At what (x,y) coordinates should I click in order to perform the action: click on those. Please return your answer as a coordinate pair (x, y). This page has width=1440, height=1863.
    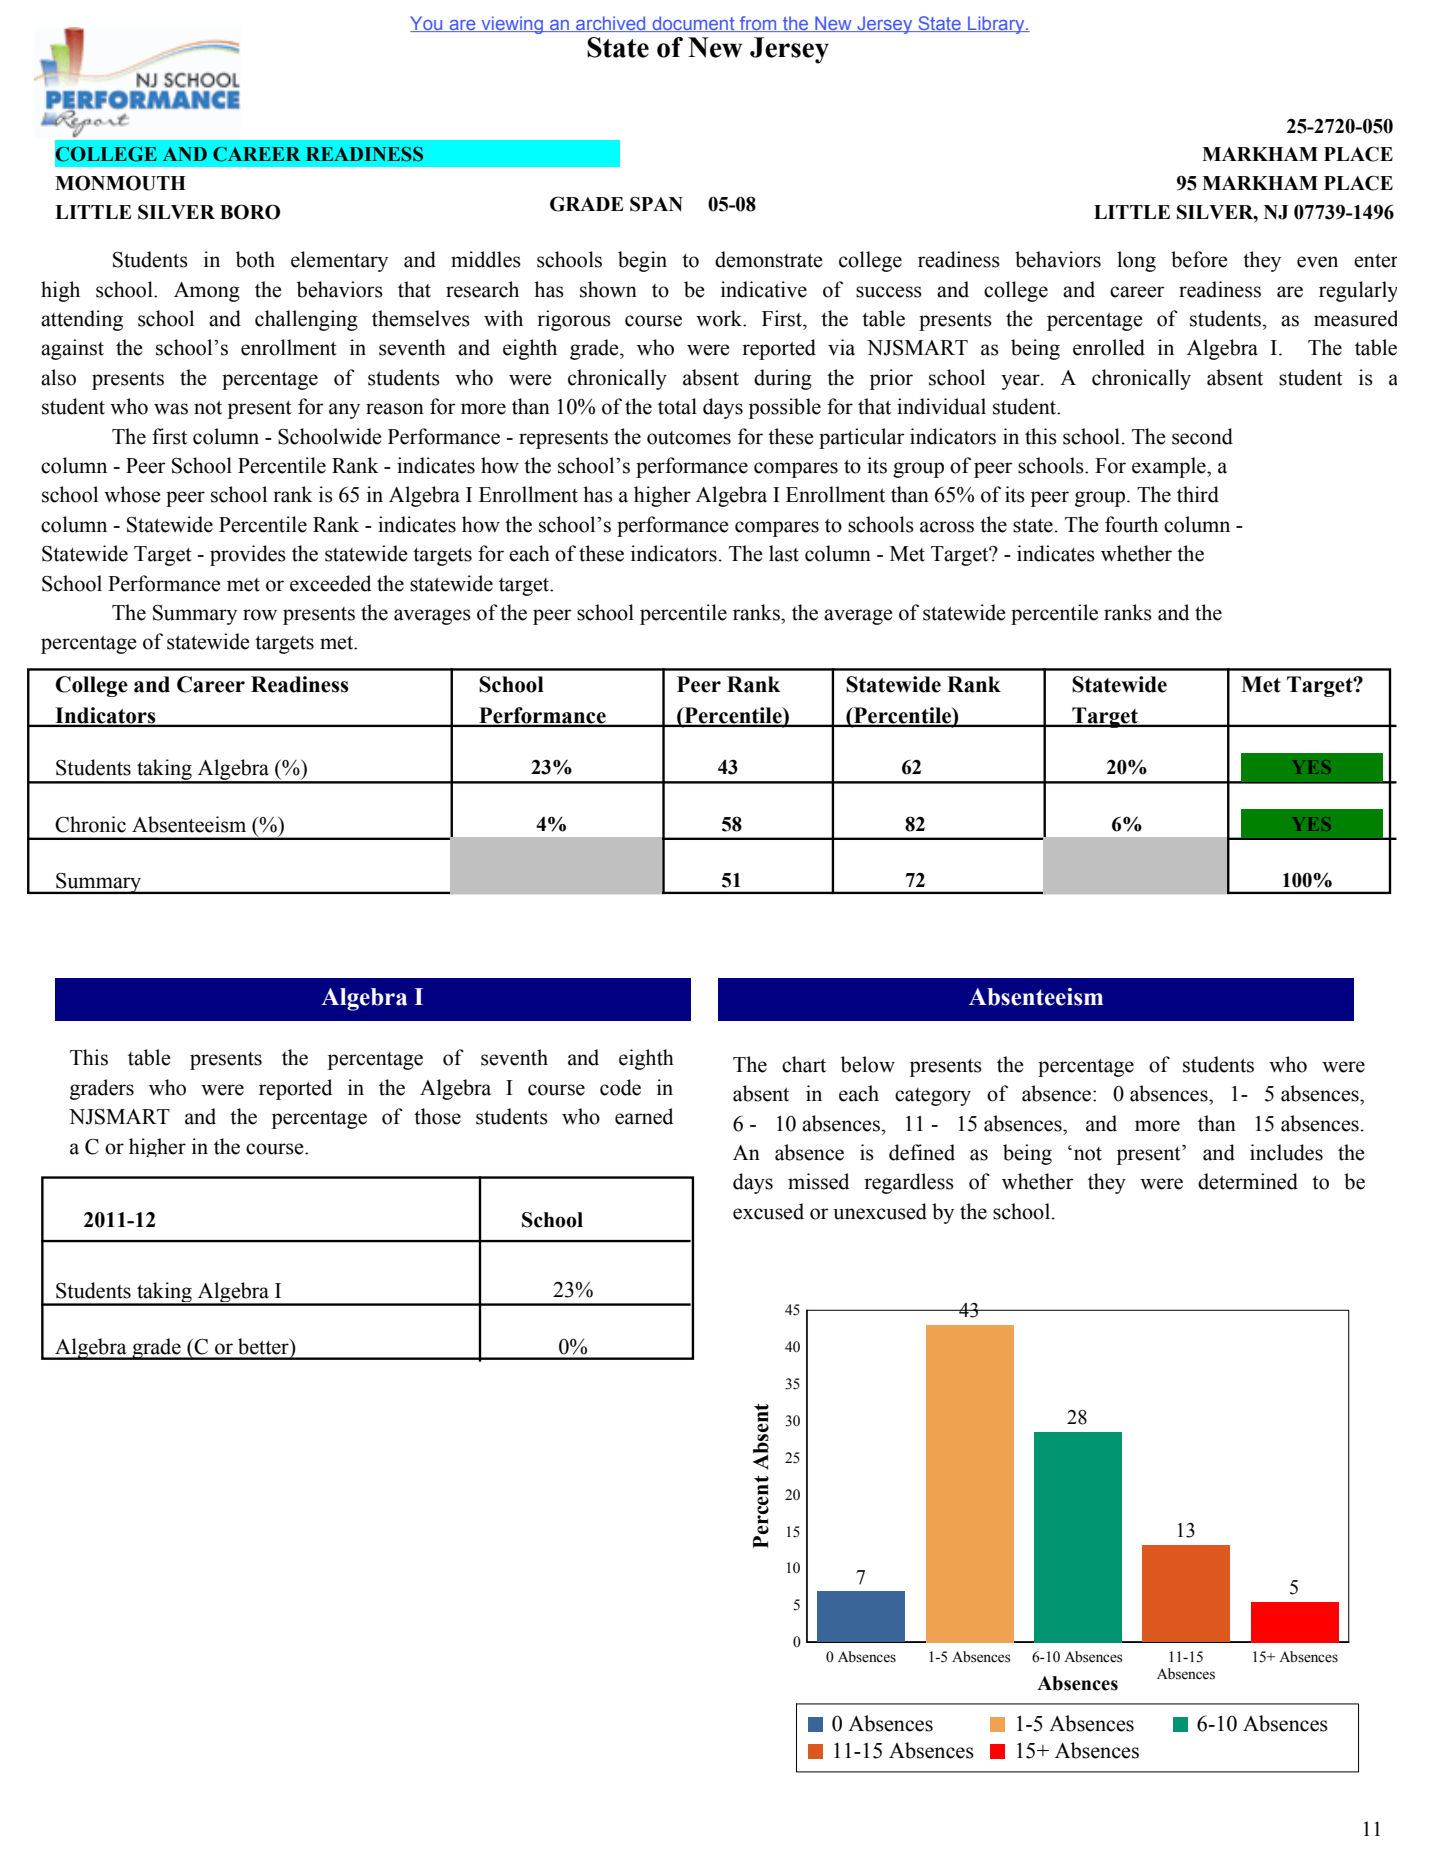
    Looking at the image, I should click on (437, 1116).
